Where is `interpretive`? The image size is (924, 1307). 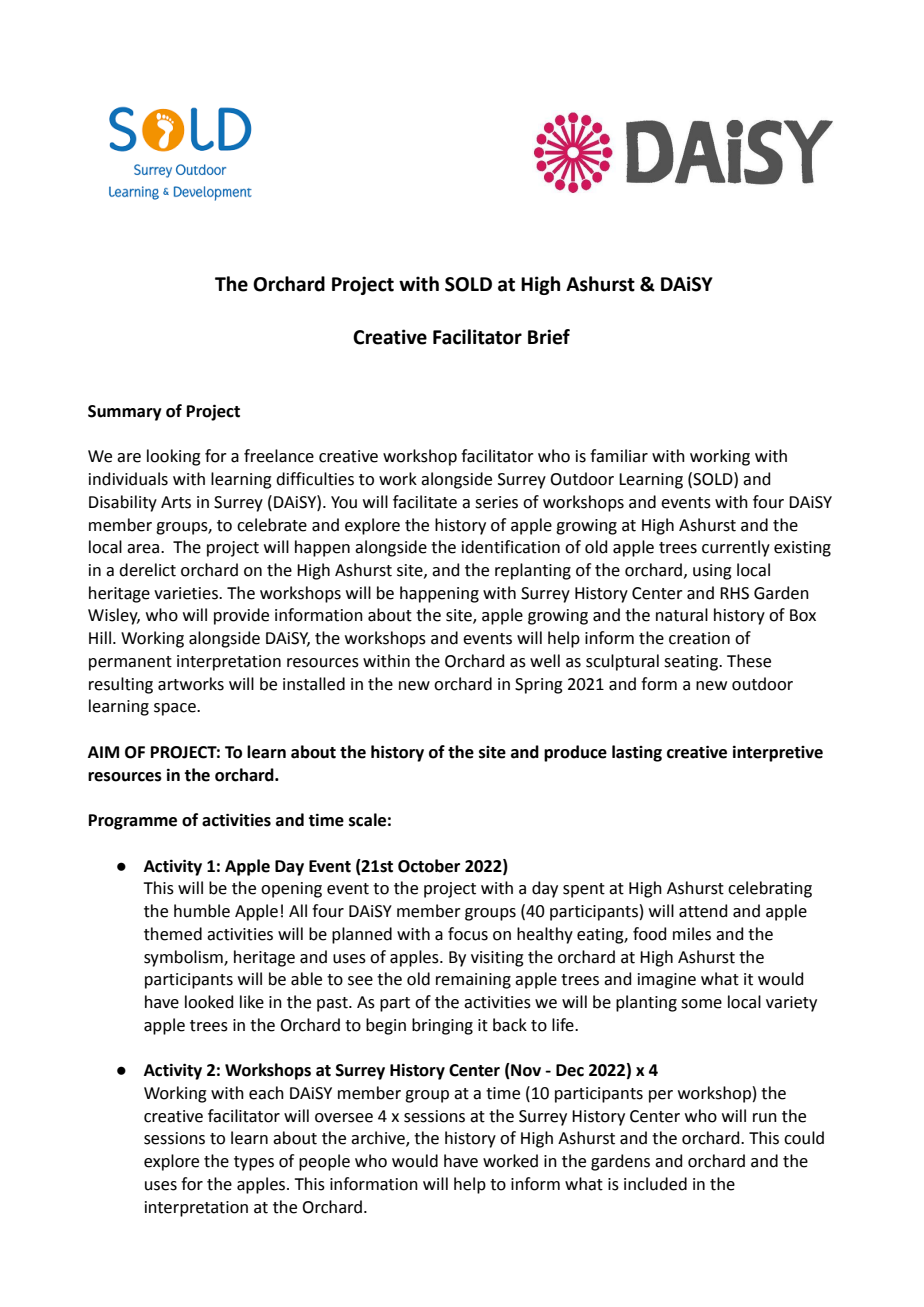
interpretive is located at coordinates (778, 753).
